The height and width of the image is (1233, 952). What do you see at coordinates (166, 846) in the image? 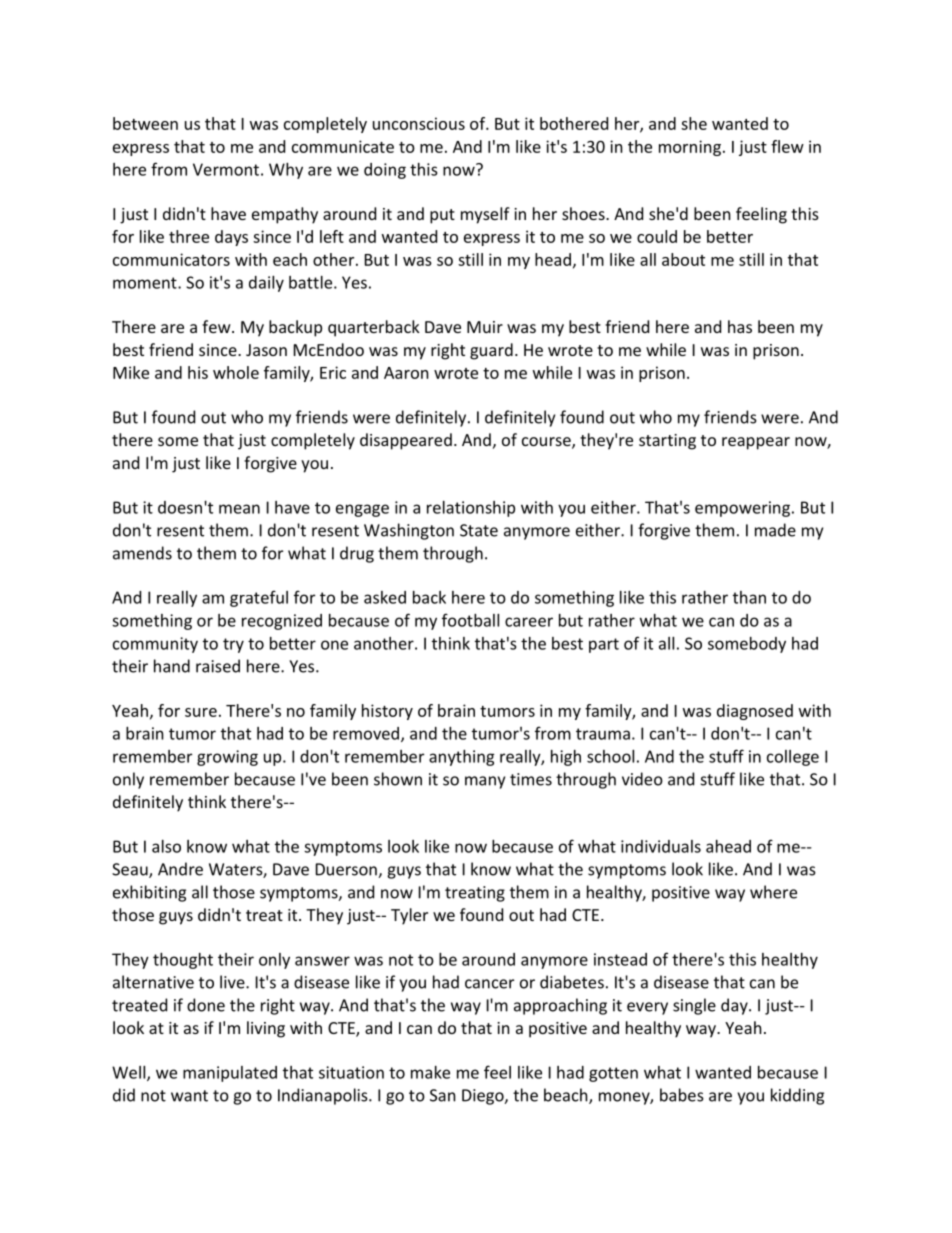
I see `also` at bounding box center [166, 846].
